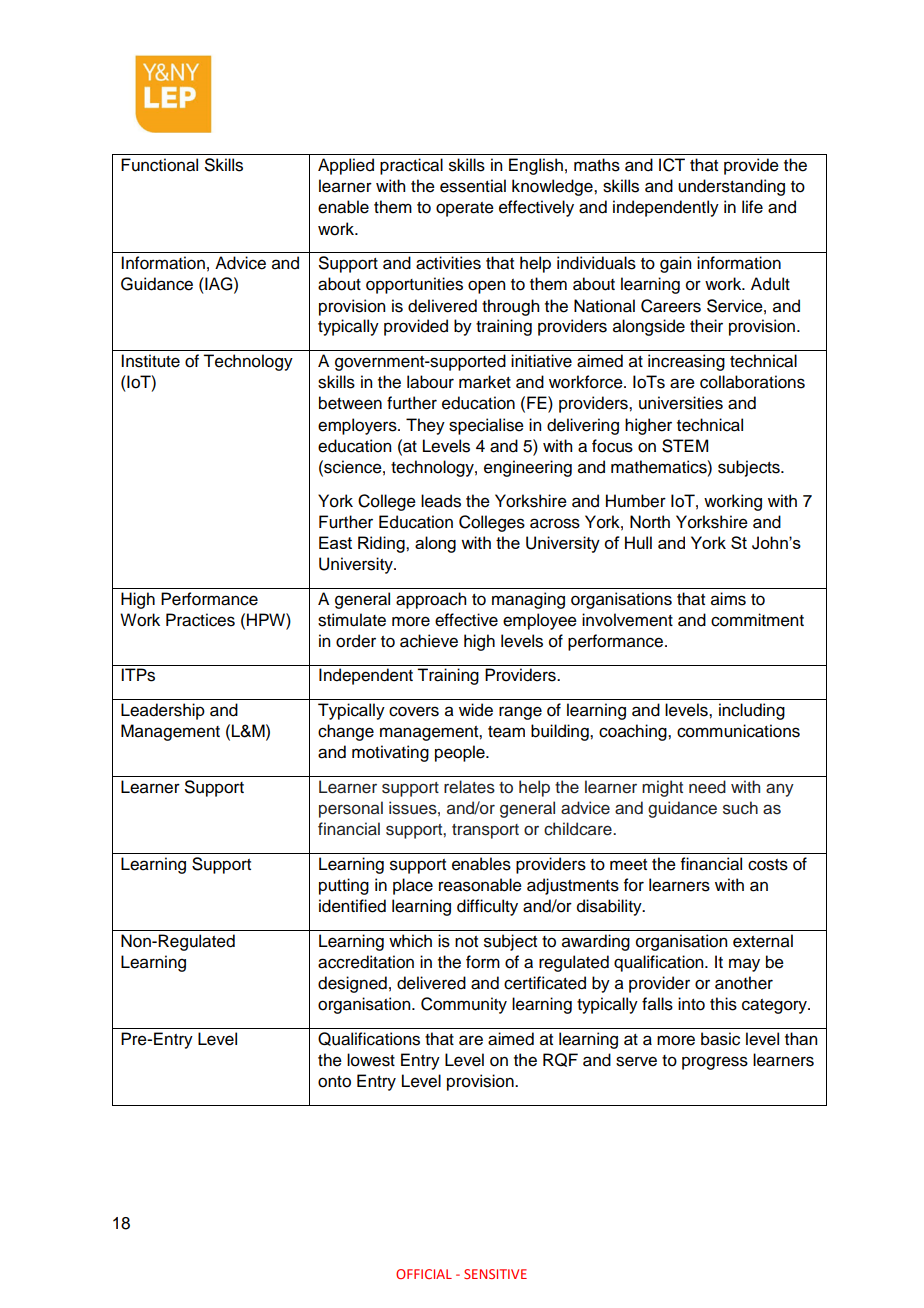  Describe the element at coordinates (731, 187) in the image. I see `understanding` at that location.
